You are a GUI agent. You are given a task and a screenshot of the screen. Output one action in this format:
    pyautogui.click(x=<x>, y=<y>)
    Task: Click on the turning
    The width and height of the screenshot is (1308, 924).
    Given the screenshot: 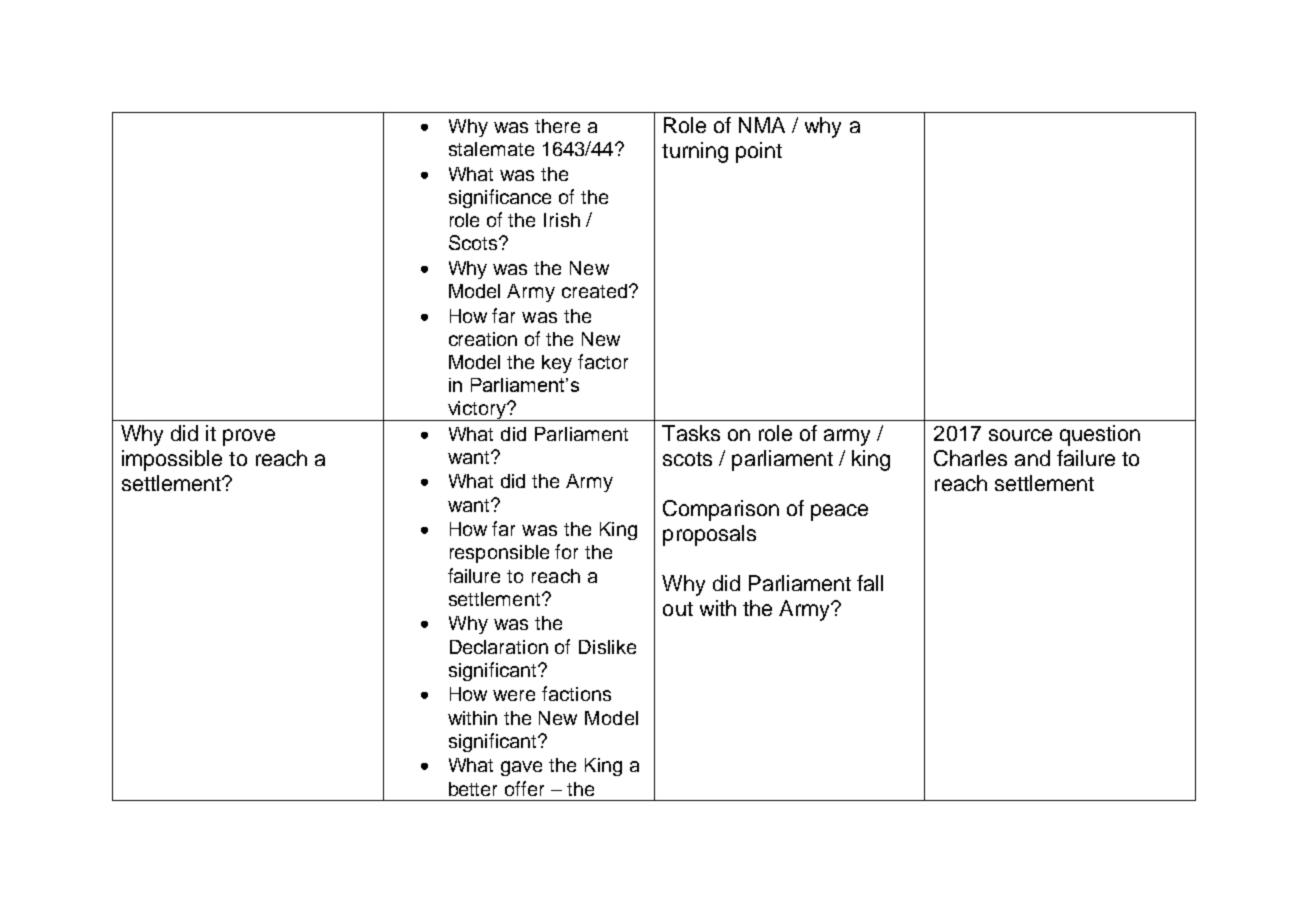 What is the action you would take?
    pyautogui.click(x=695, y=152)
